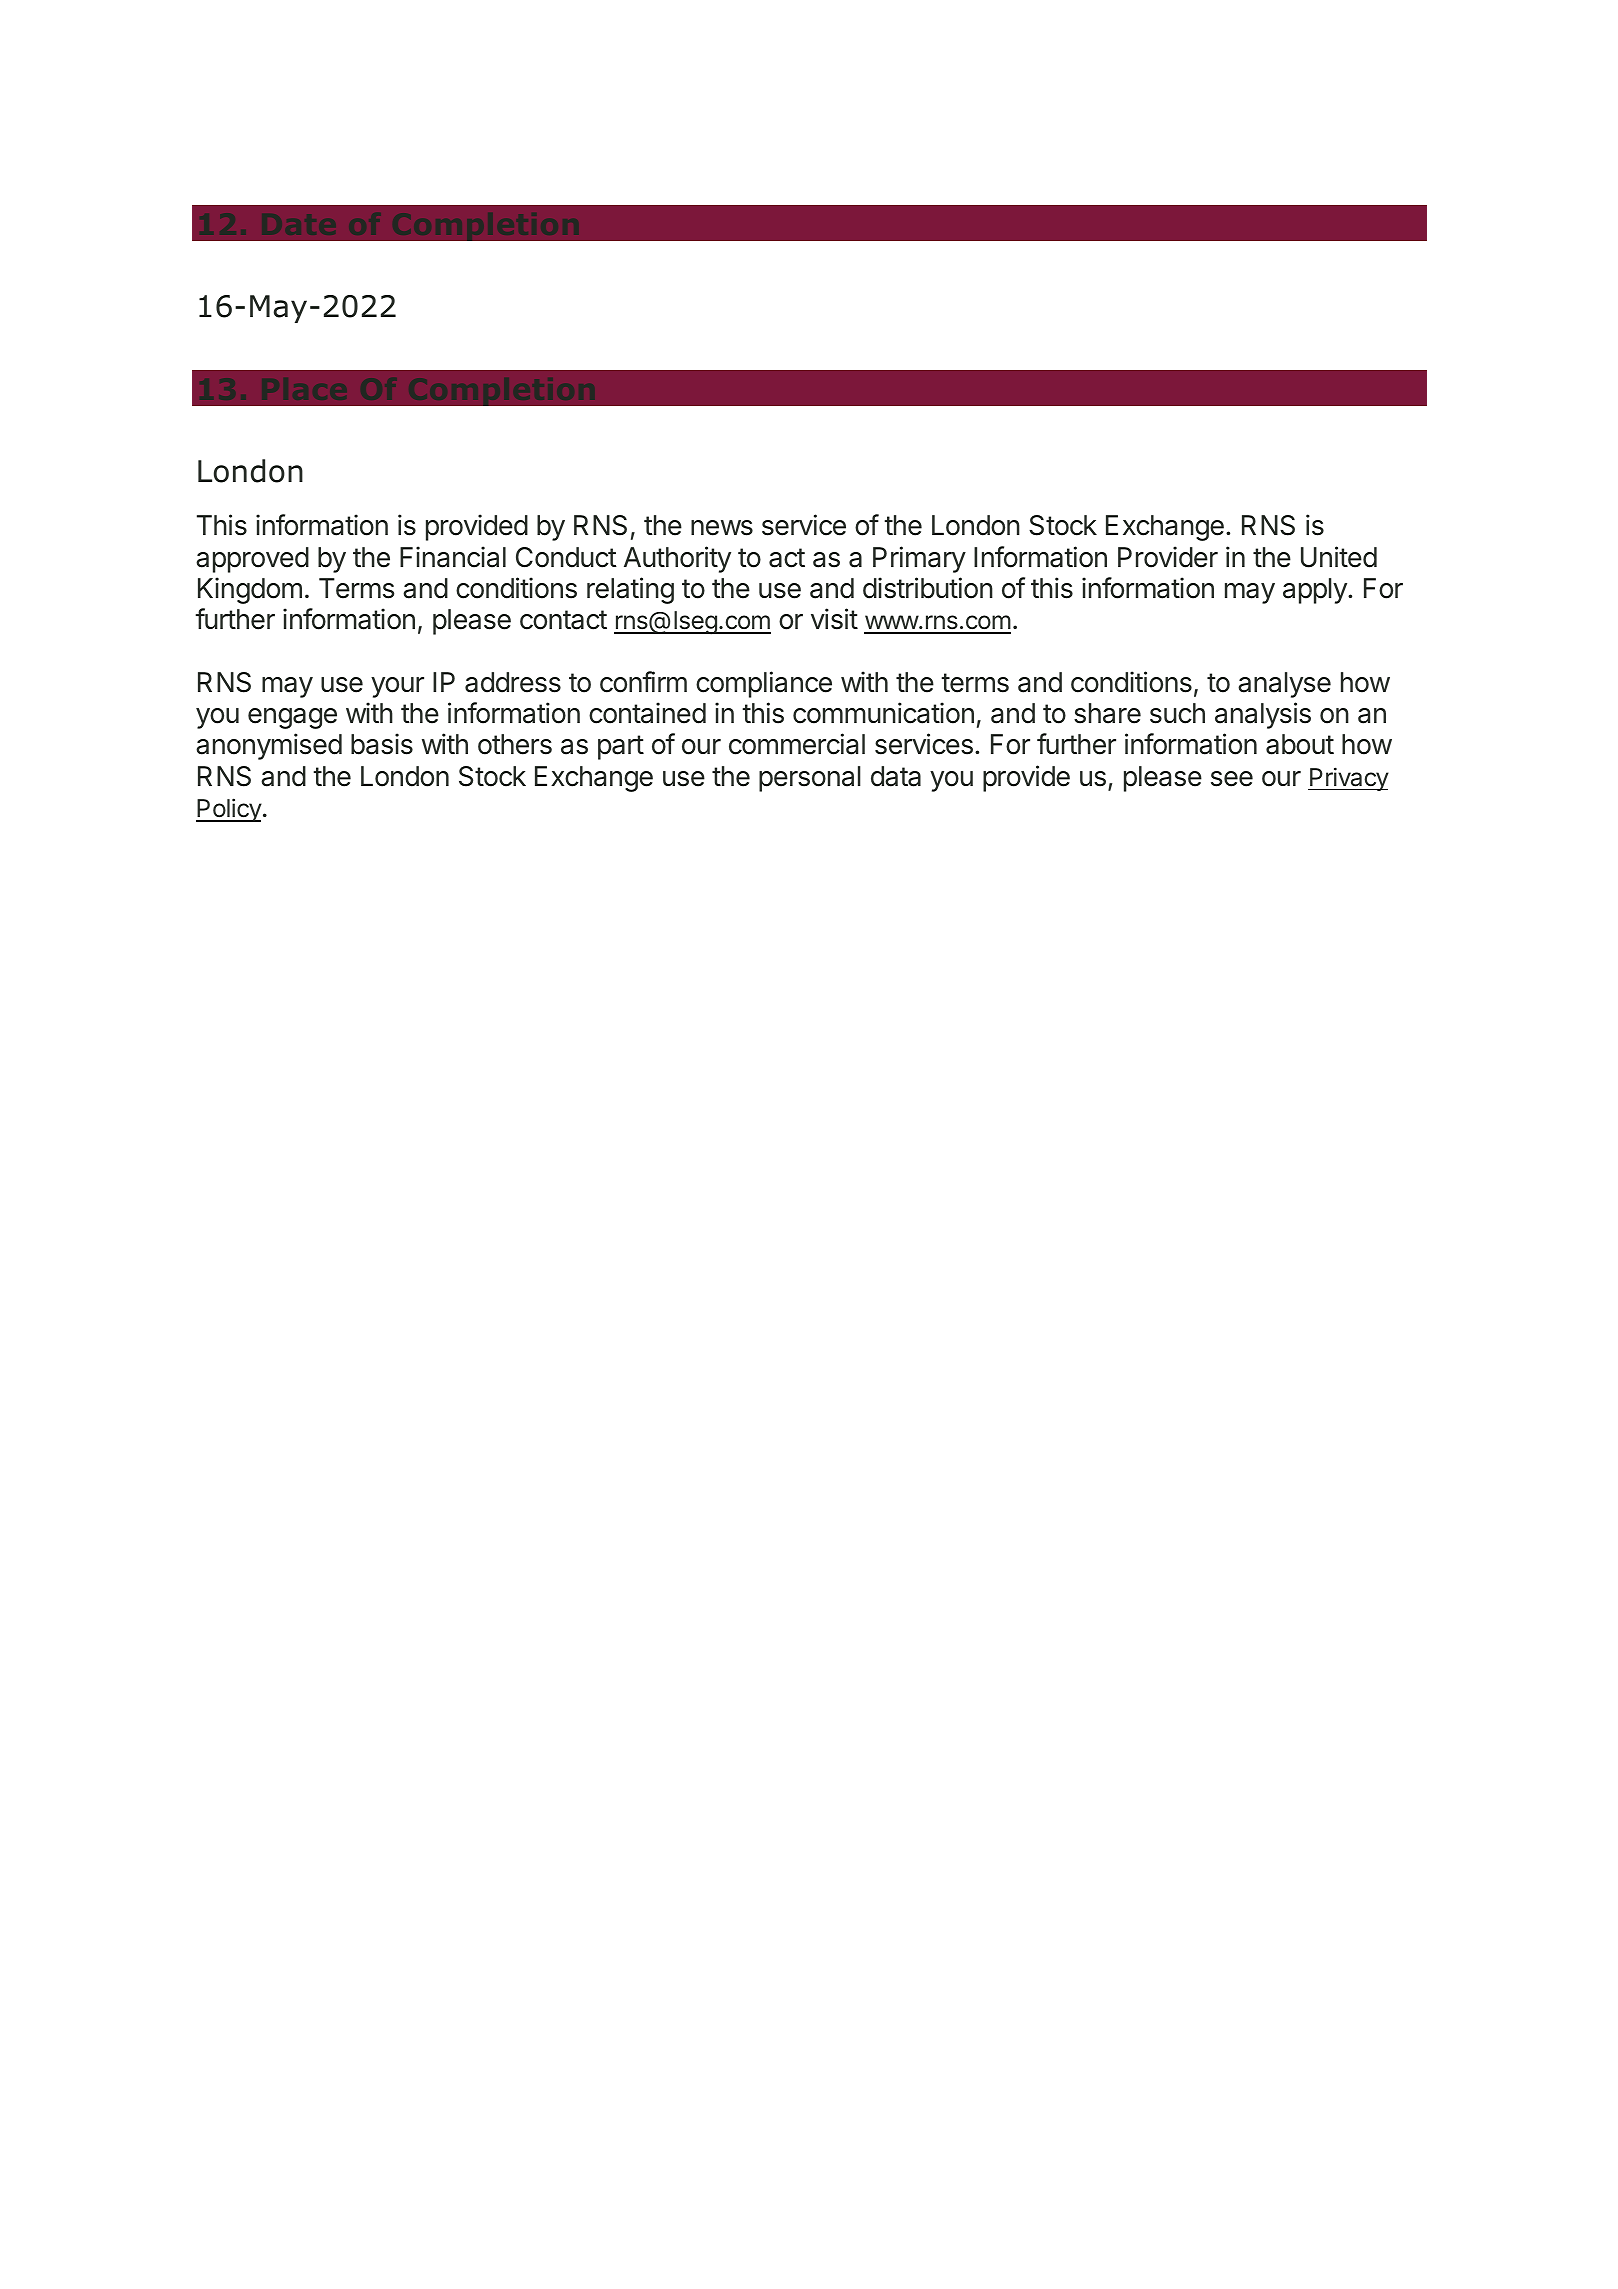 This screenshot has width=1618, height=2289. I want to click on address, so click(513, 682).
